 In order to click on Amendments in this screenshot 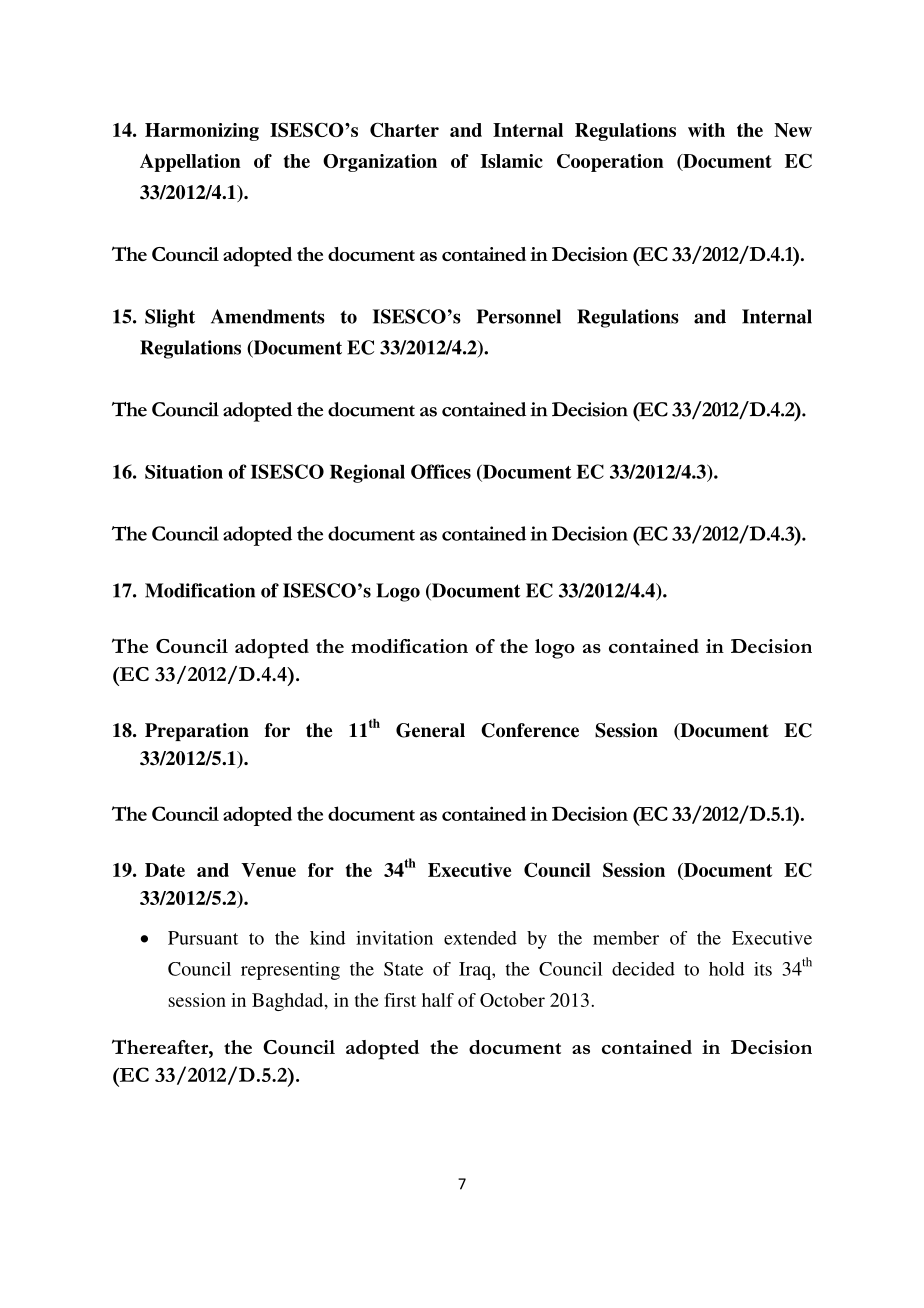, I will do `click(268, 316)`.
